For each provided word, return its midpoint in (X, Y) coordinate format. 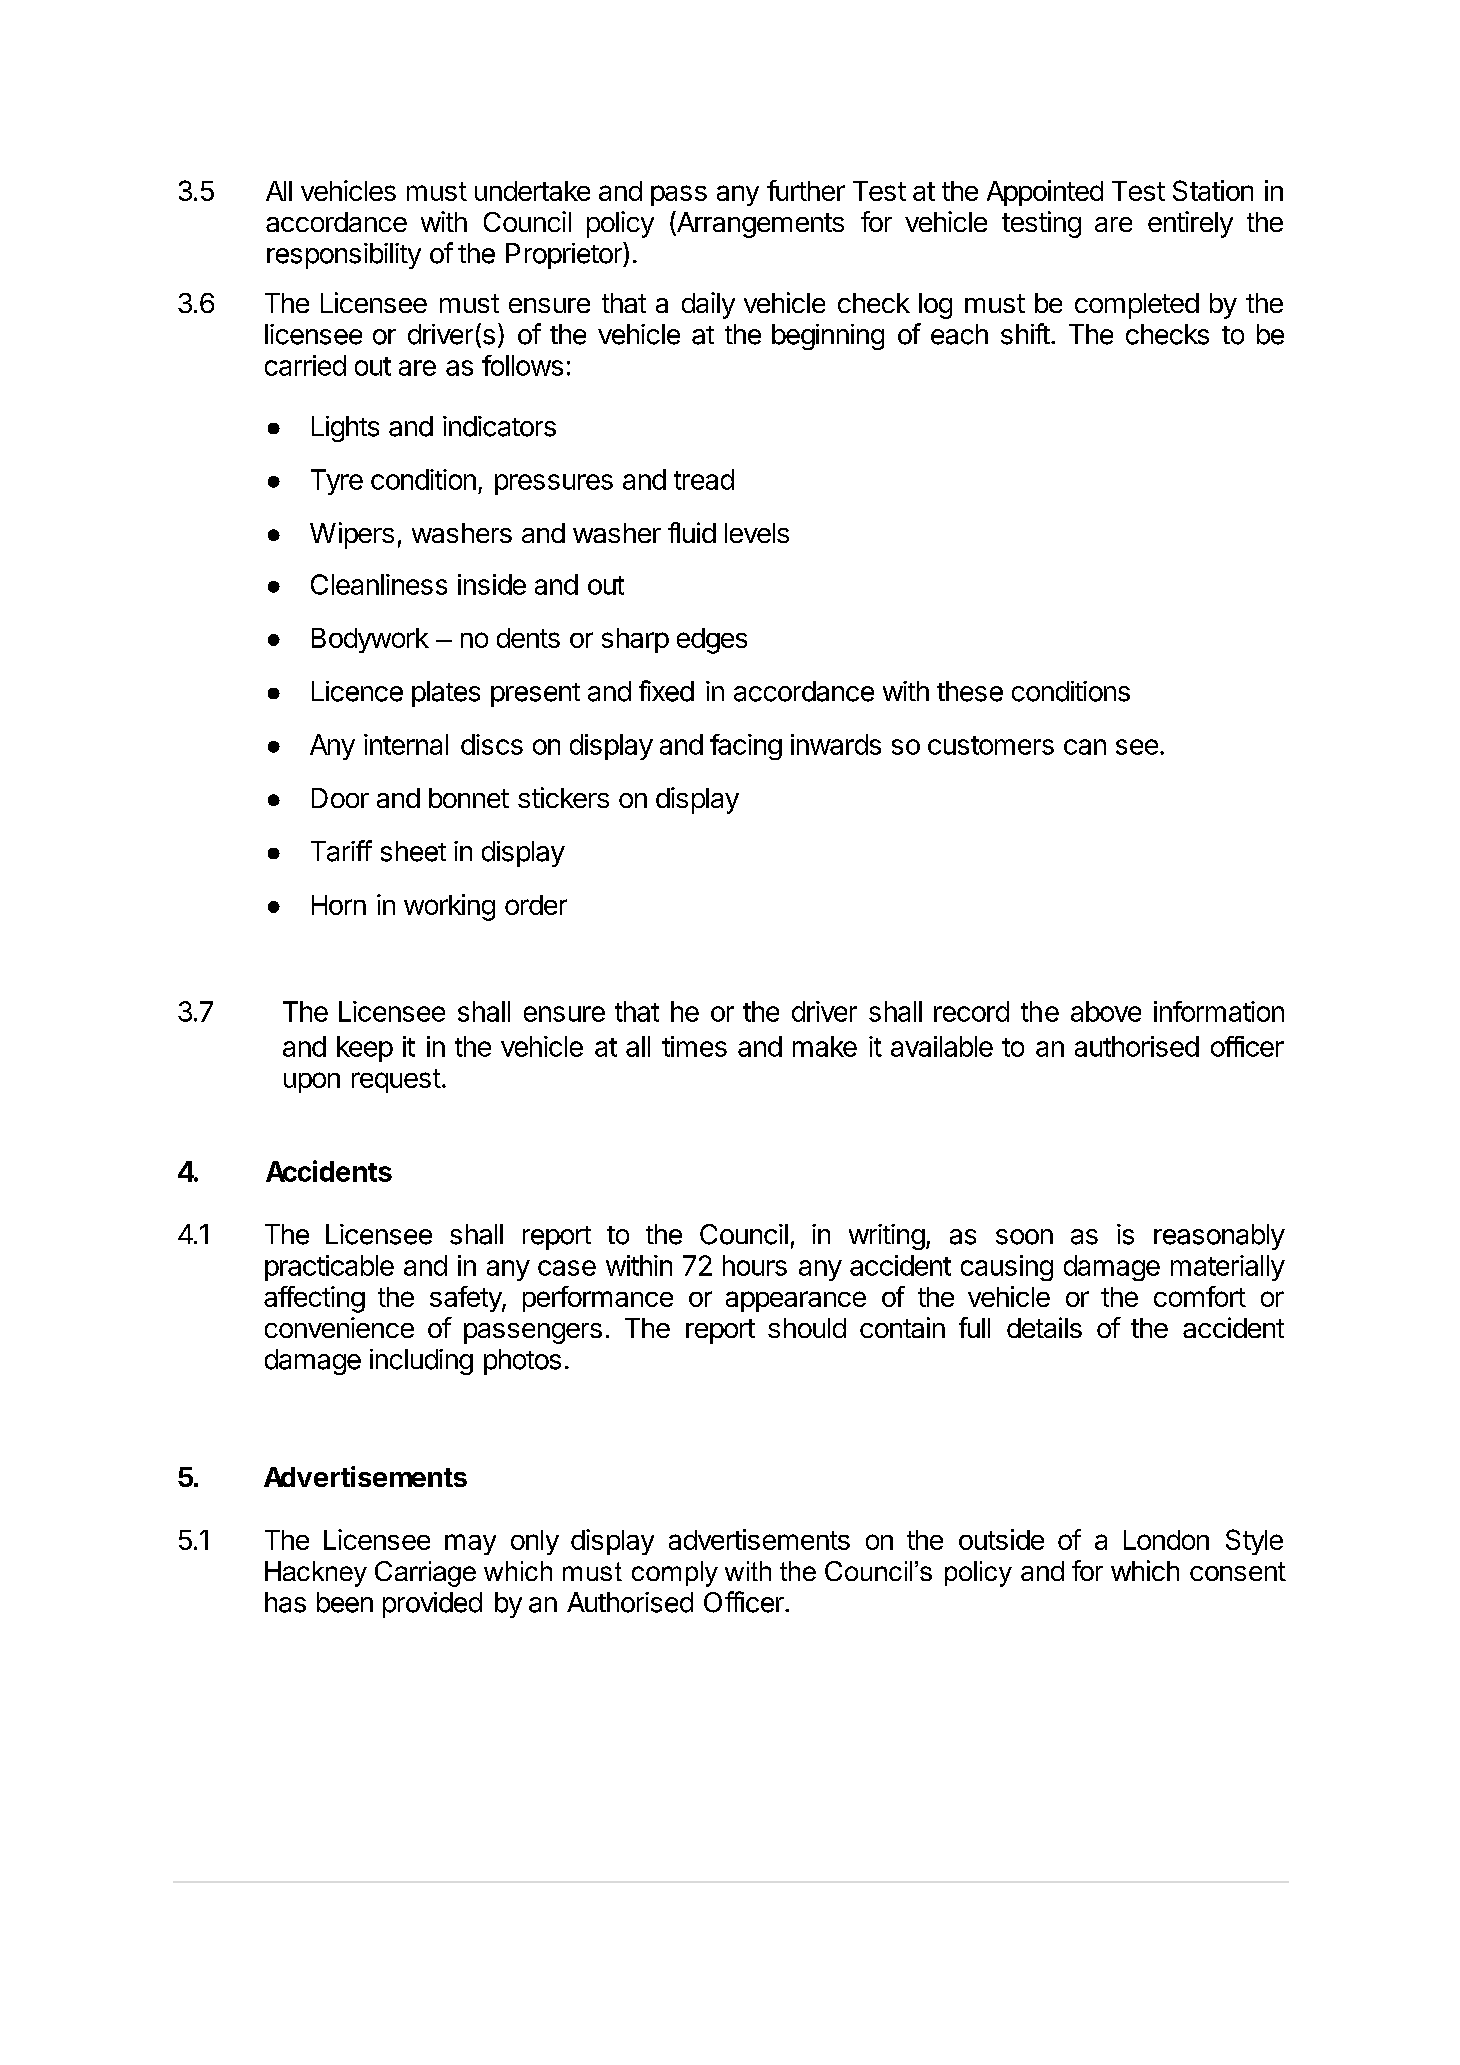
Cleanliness (379, 584)
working (449, 907)
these (970, 691)
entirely (1190, 224)
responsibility (344, 256)
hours (755, 1265)
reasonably (1219, 1237)
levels (757, 533)
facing (746, 747)
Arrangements (759, 224)
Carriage (425, 1574)
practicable (329, 1268)
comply (675, 1574)
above (1106, 1011)
